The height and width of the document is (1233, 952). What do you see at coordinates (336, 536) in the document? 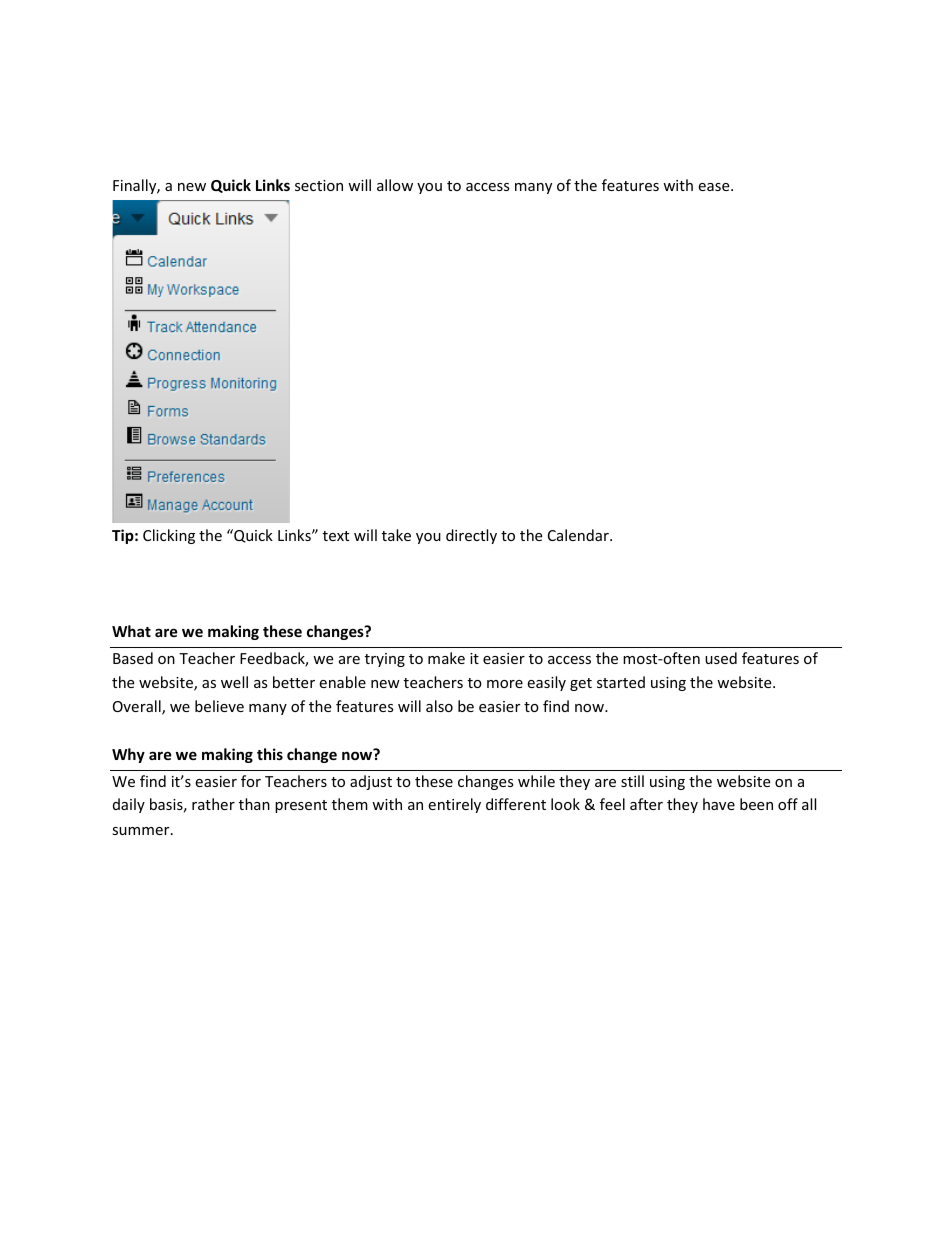
I see `text` at bounding box center [336, 536].
